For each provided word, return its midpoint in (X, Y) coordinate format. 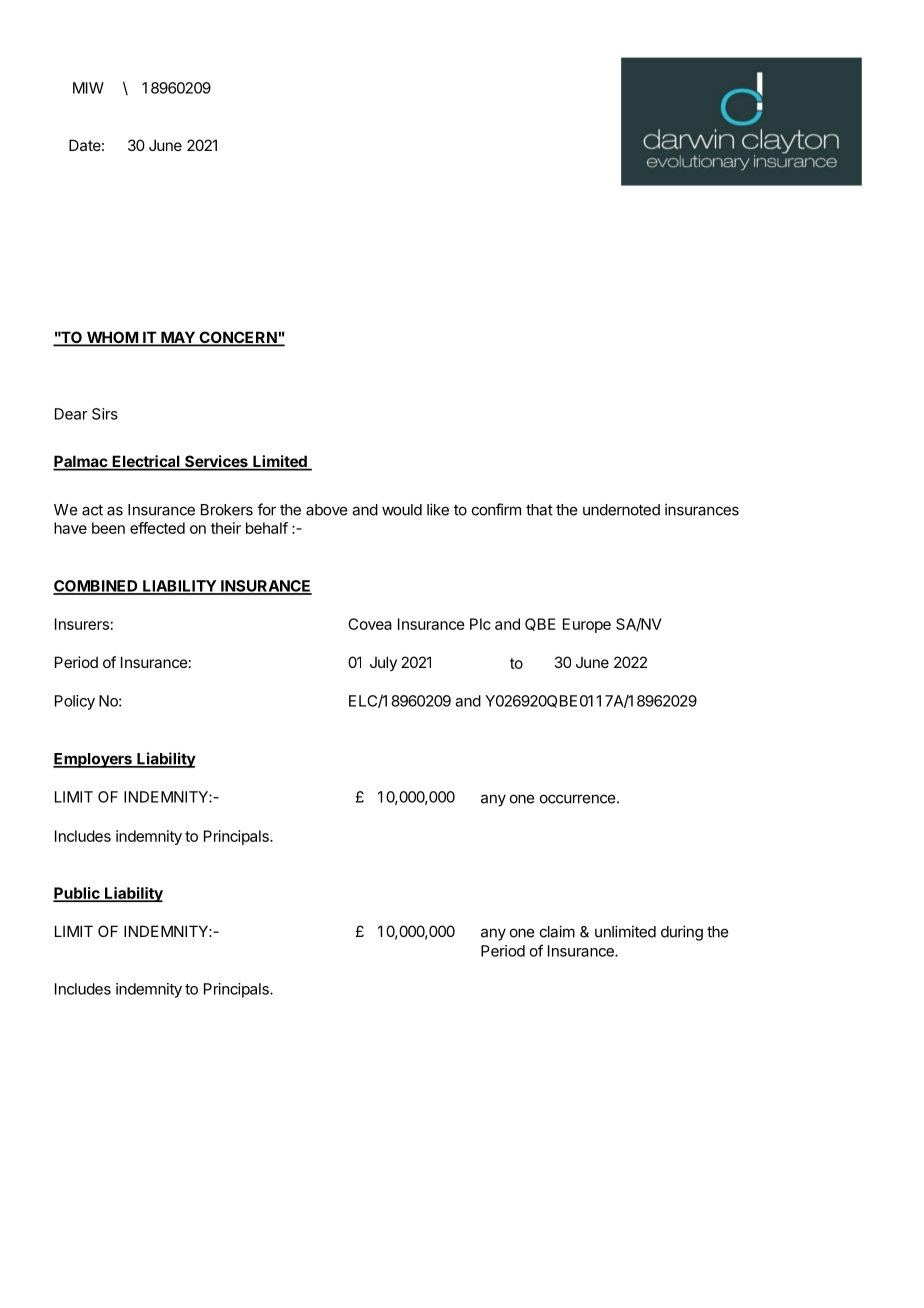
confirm (496, 509)
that (539, 510)
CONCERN (238, 338)
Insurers (82, 624)
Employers (93, 760)
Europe (587, 625)
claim (557, 931)
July (383, 663)
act (92, 510)
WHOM (112, 338)
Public (77, 894)
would (402, 510)
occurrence (577, 799)
